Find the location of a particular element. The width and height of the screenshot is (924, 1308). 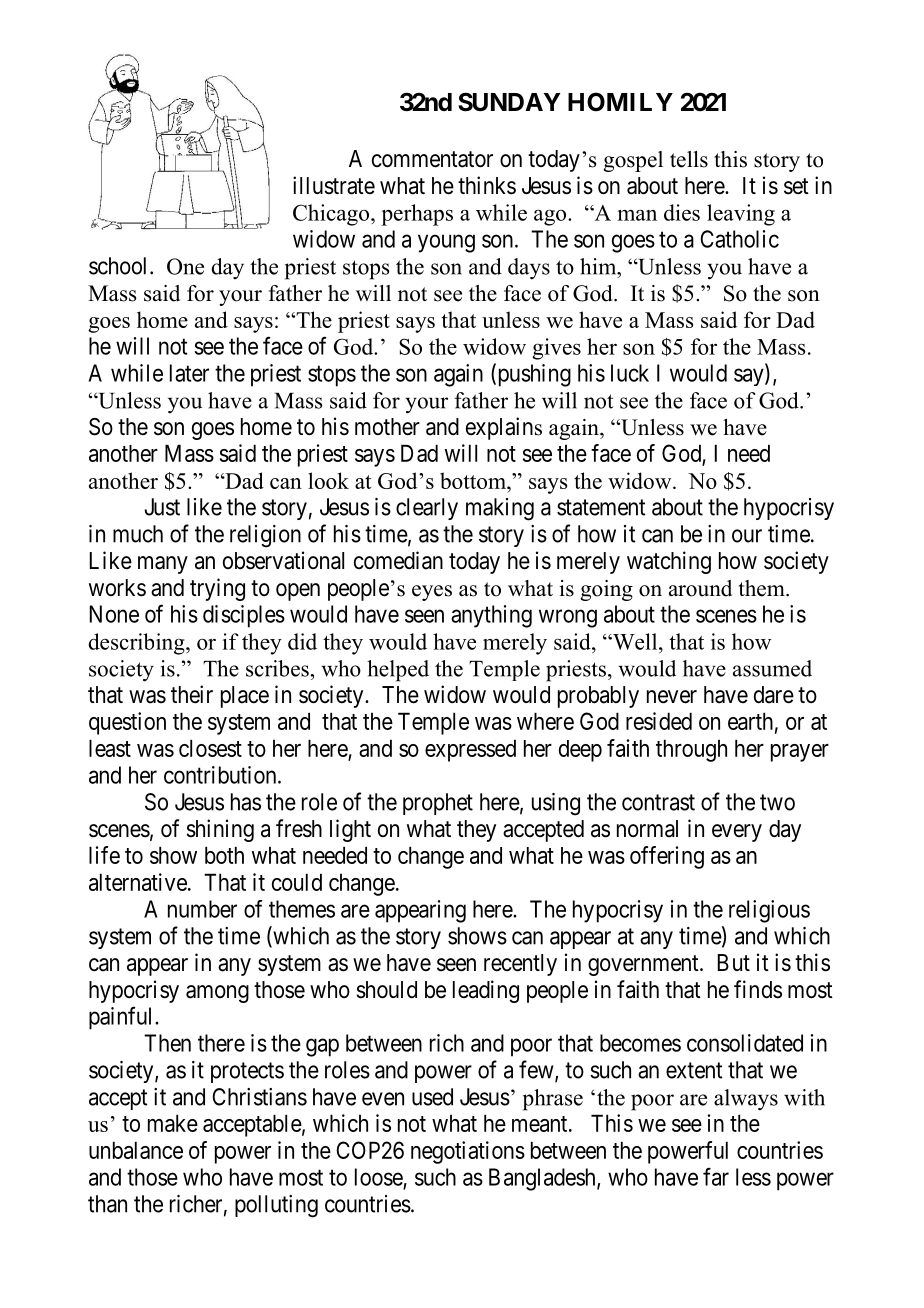

commentator is located at coordinates (432, 159).
